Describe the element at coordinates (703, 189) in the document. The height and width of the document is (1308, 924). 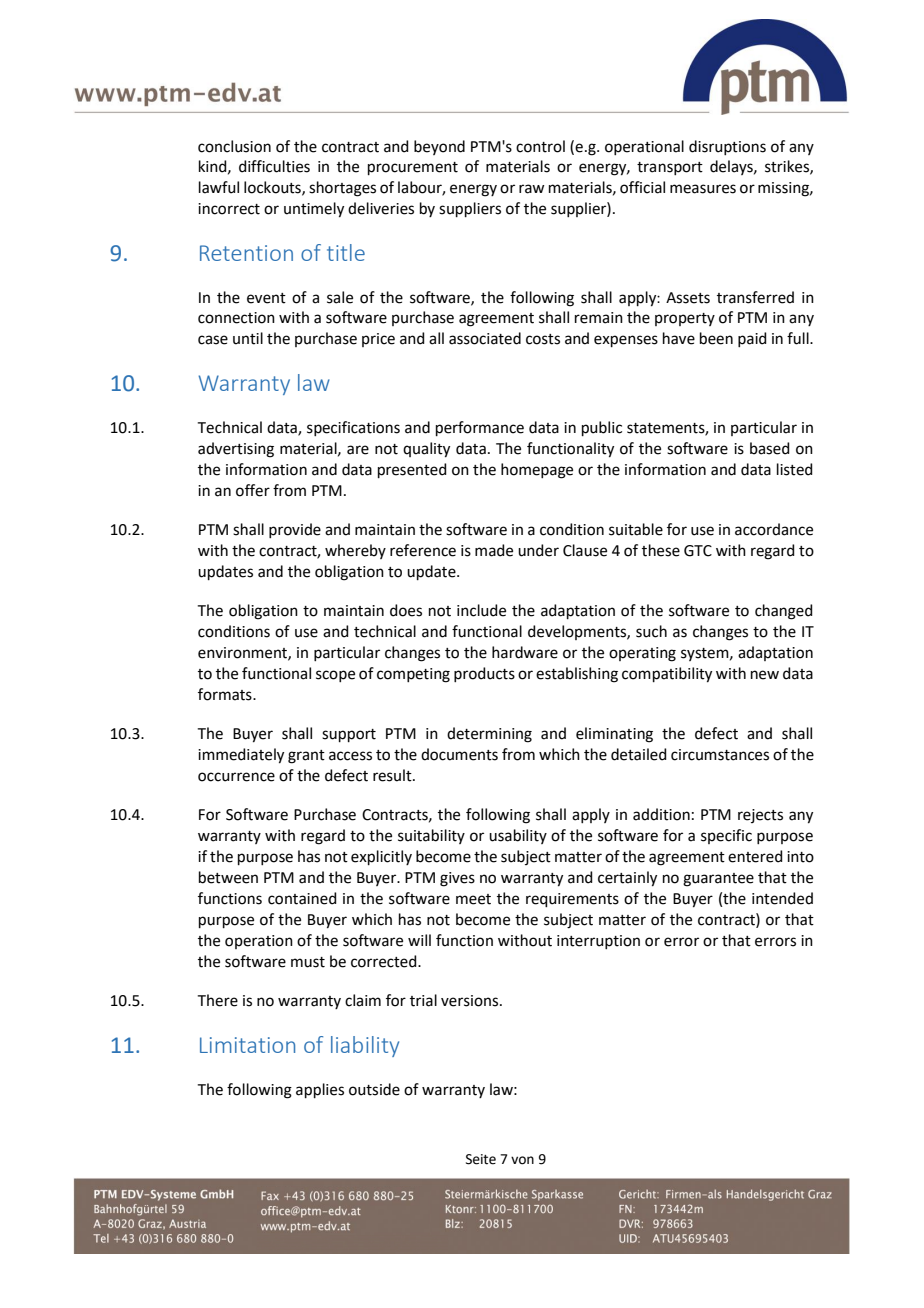
I see `measures` at that location.
